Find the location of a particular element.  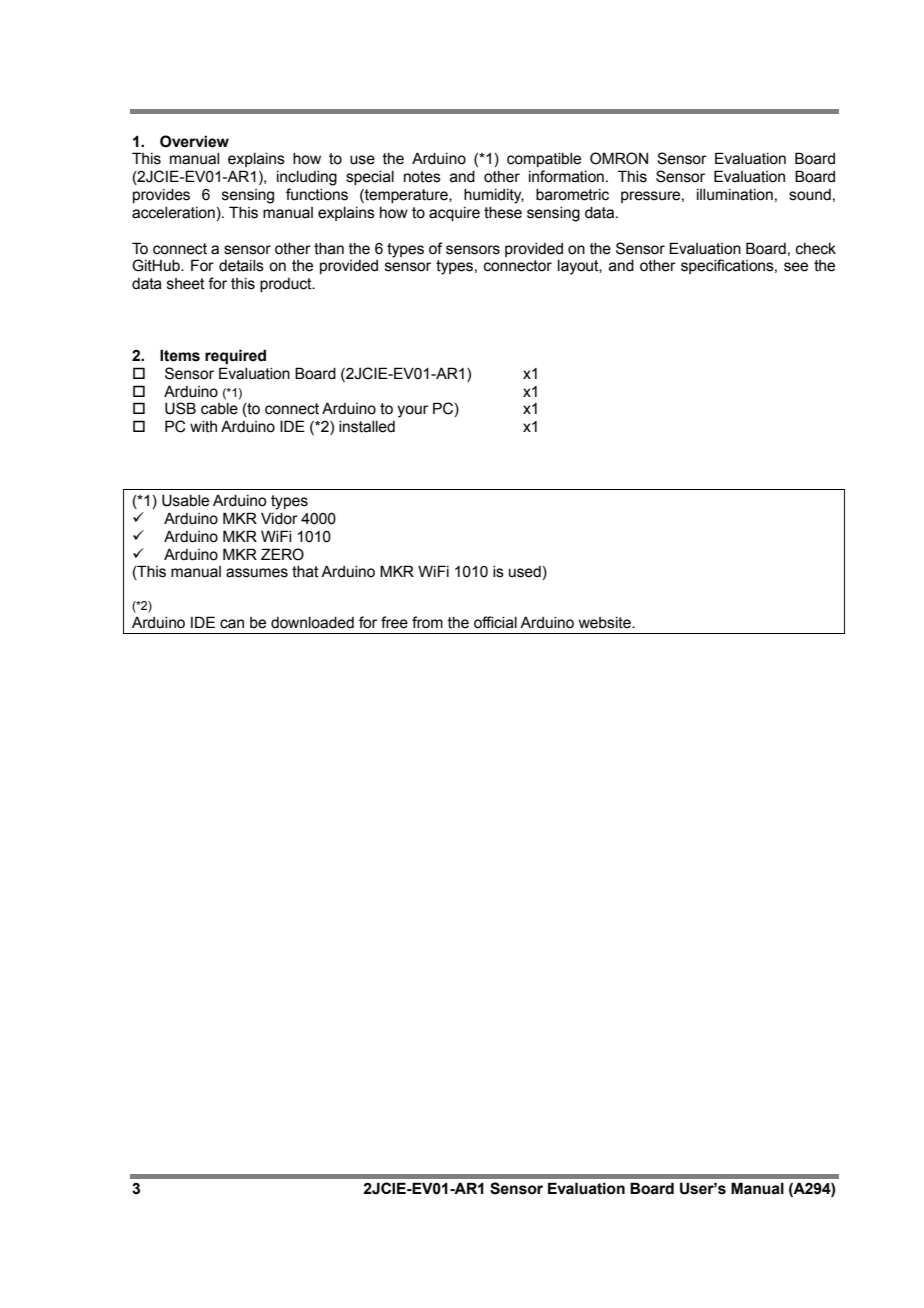

website is located at coordinates (606, 623).
